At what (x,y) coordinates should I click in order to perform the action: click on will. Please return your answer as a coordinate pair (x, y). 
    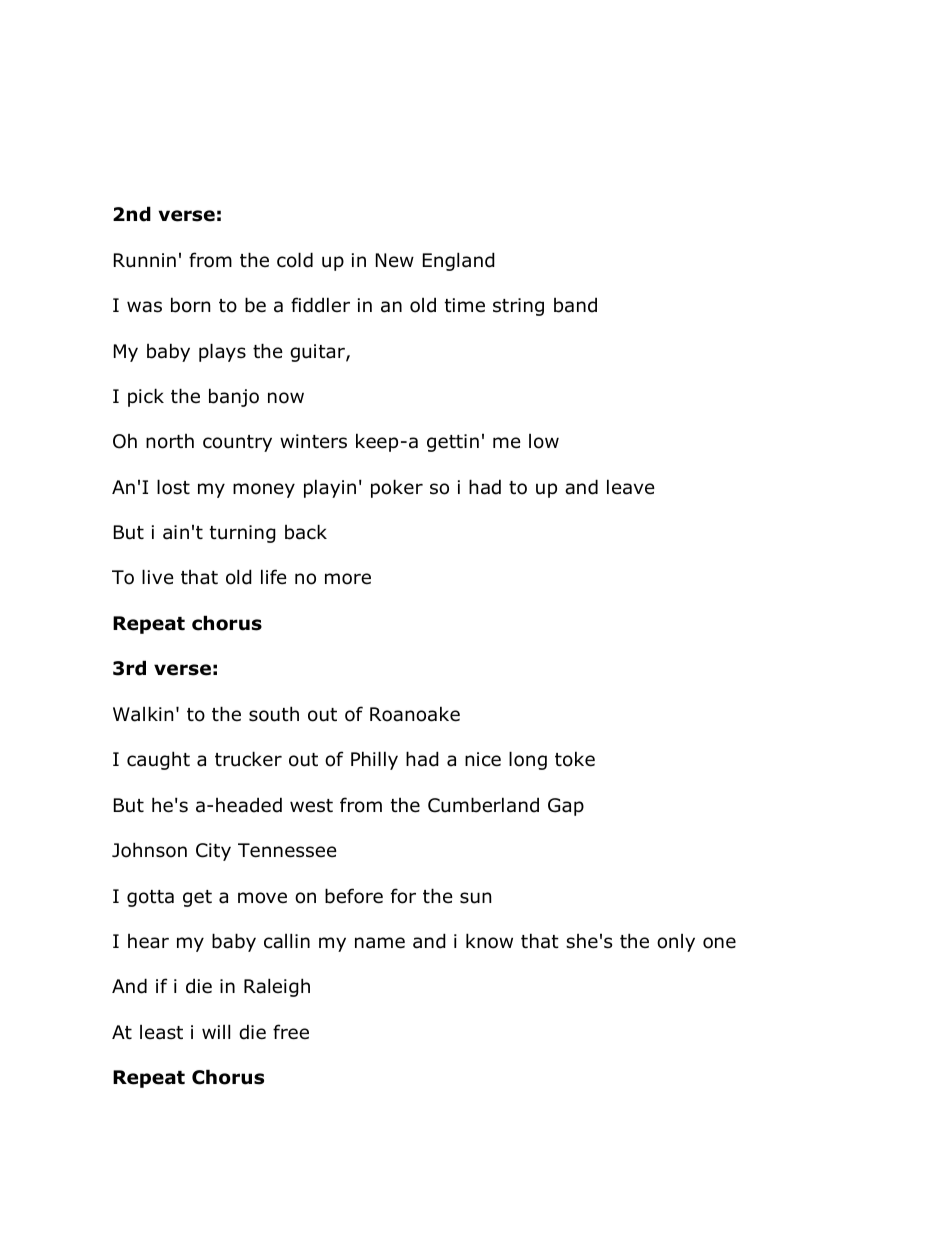
    Looking at the image, I should click on (216, 1031).
